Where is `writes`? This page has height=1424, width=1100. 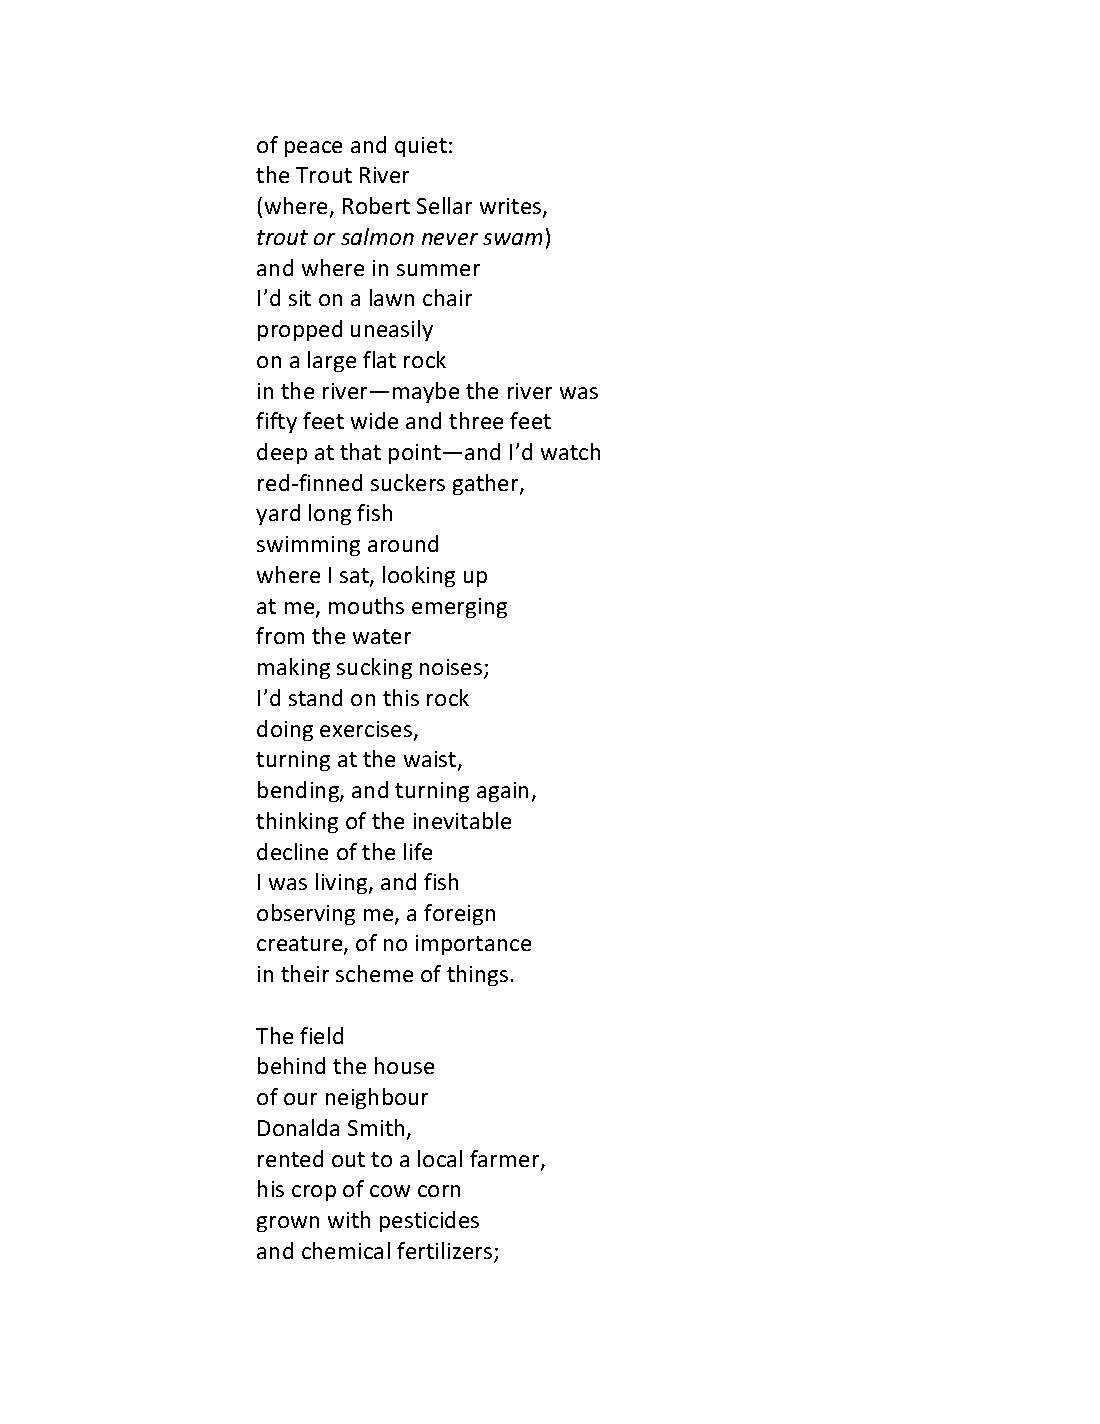
writes is located at coordinates (512, 207).
